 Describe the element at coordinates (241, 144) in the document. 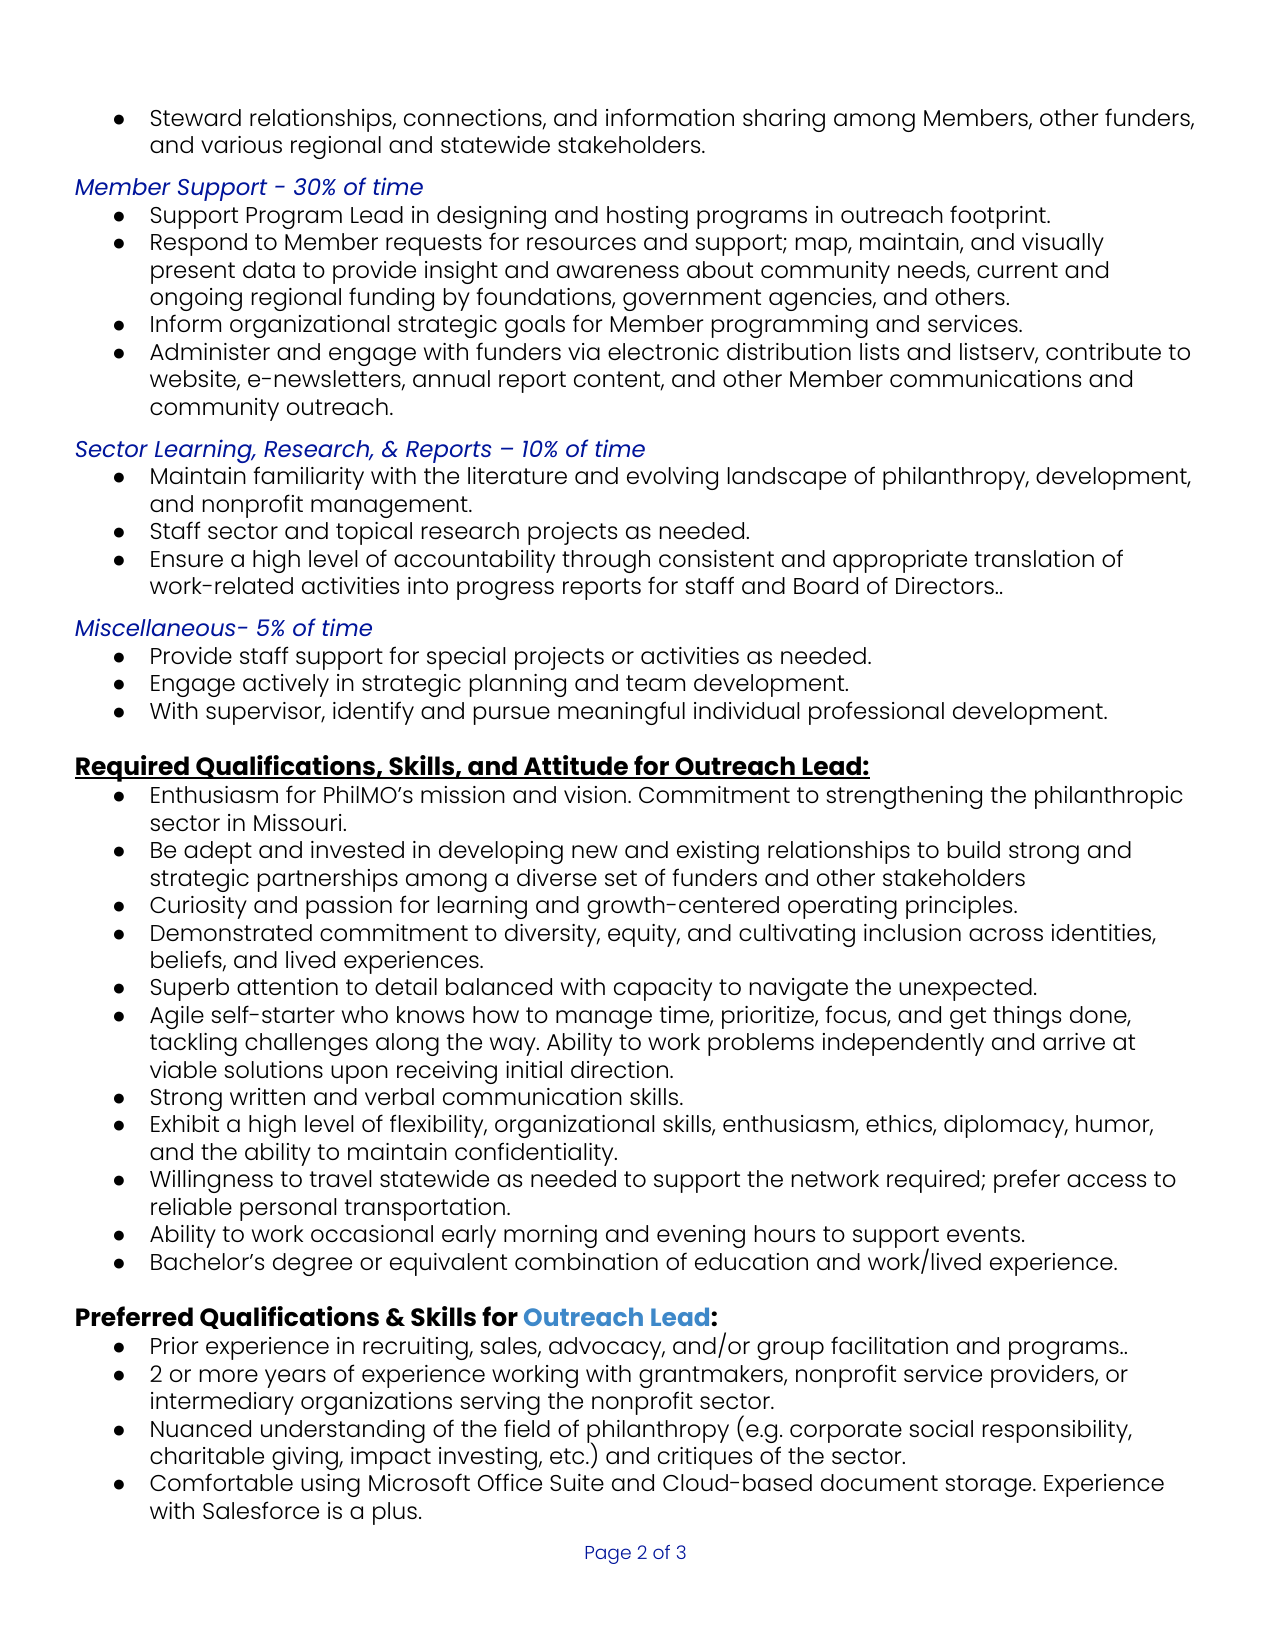

I see `various` at that location.
